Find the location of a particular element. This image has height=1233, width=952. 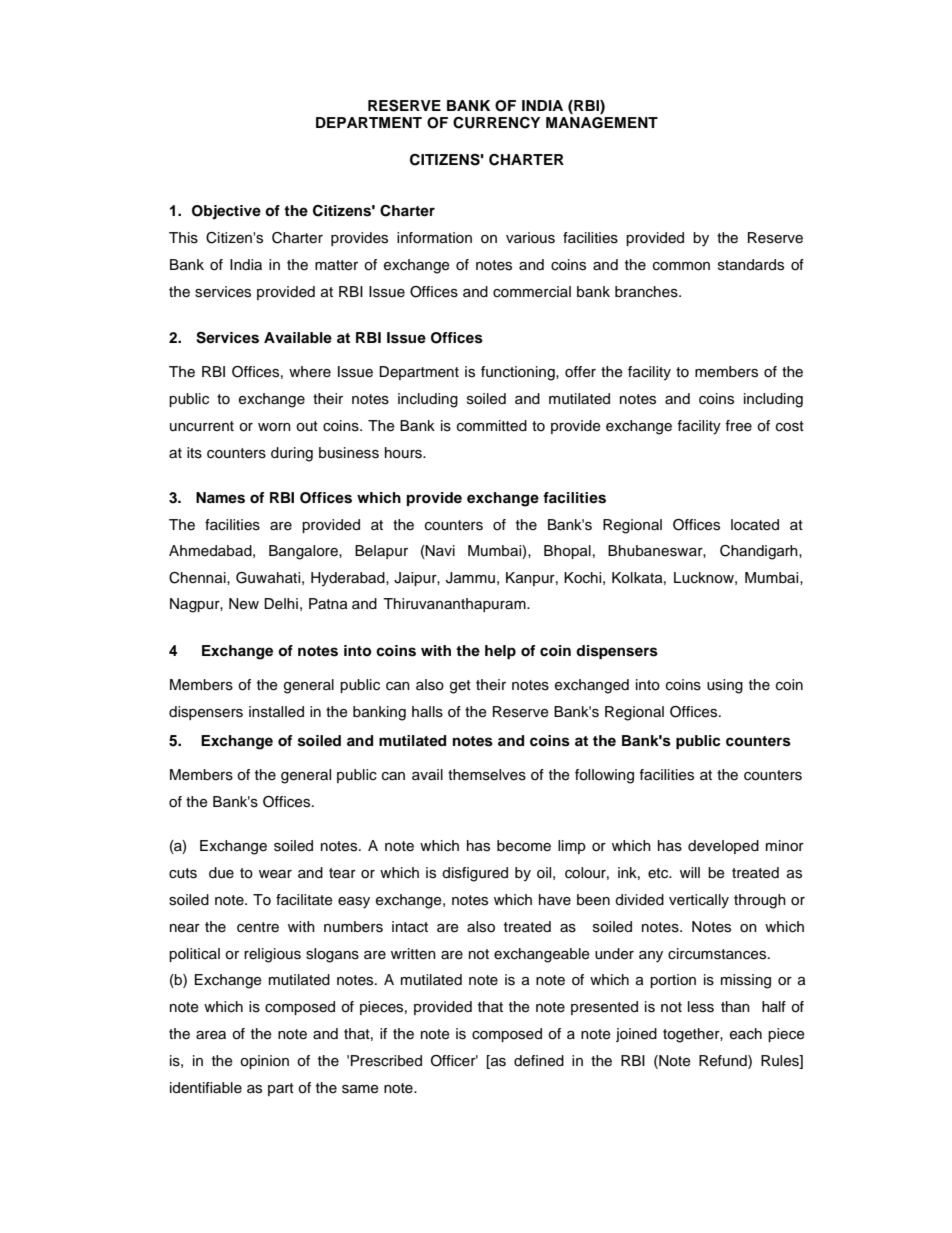

Objective is located at coordinates (226, 212).
